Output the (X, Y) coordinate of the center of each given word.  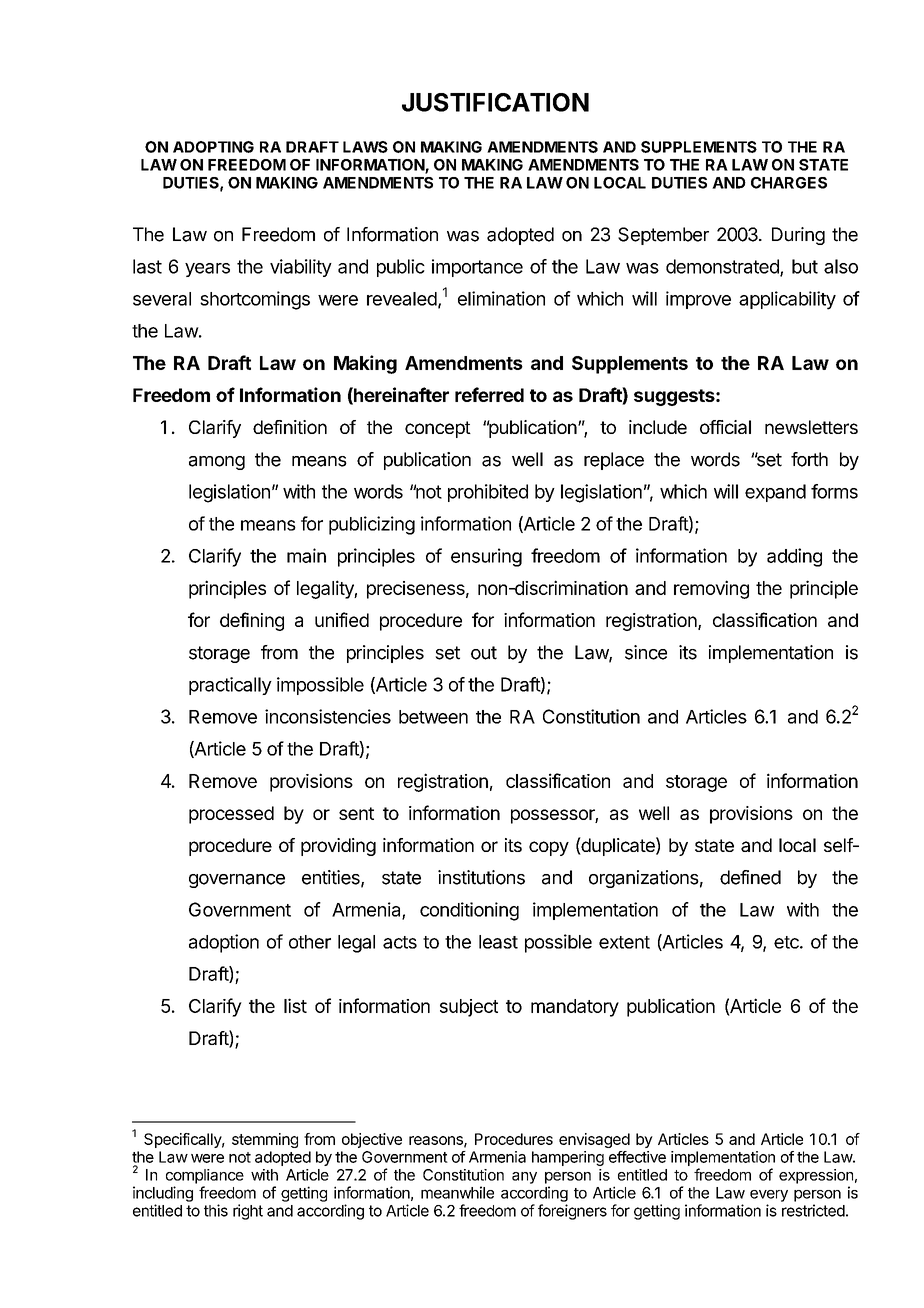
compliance (205, 1176)
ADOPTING (213, 147)
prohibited (488, 493)
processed (231, 815)
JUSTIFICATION (495, 102)
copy (549, 848)
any (524, 1178)
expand (775, 493)
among (217, 463)
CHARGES (789, 183)
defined (750, 877)
